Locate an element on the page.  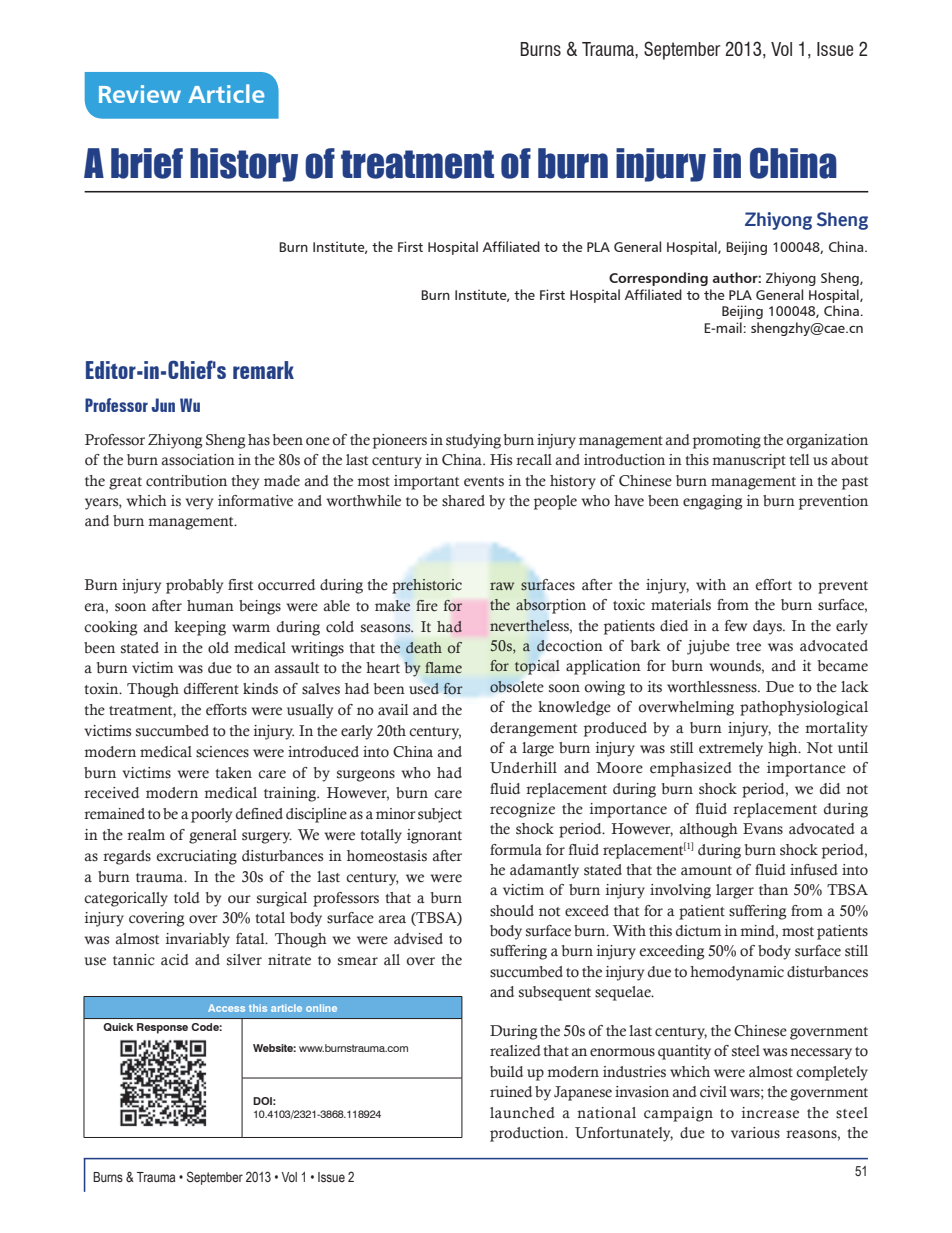
raw is located at coordinates (502, 586).
